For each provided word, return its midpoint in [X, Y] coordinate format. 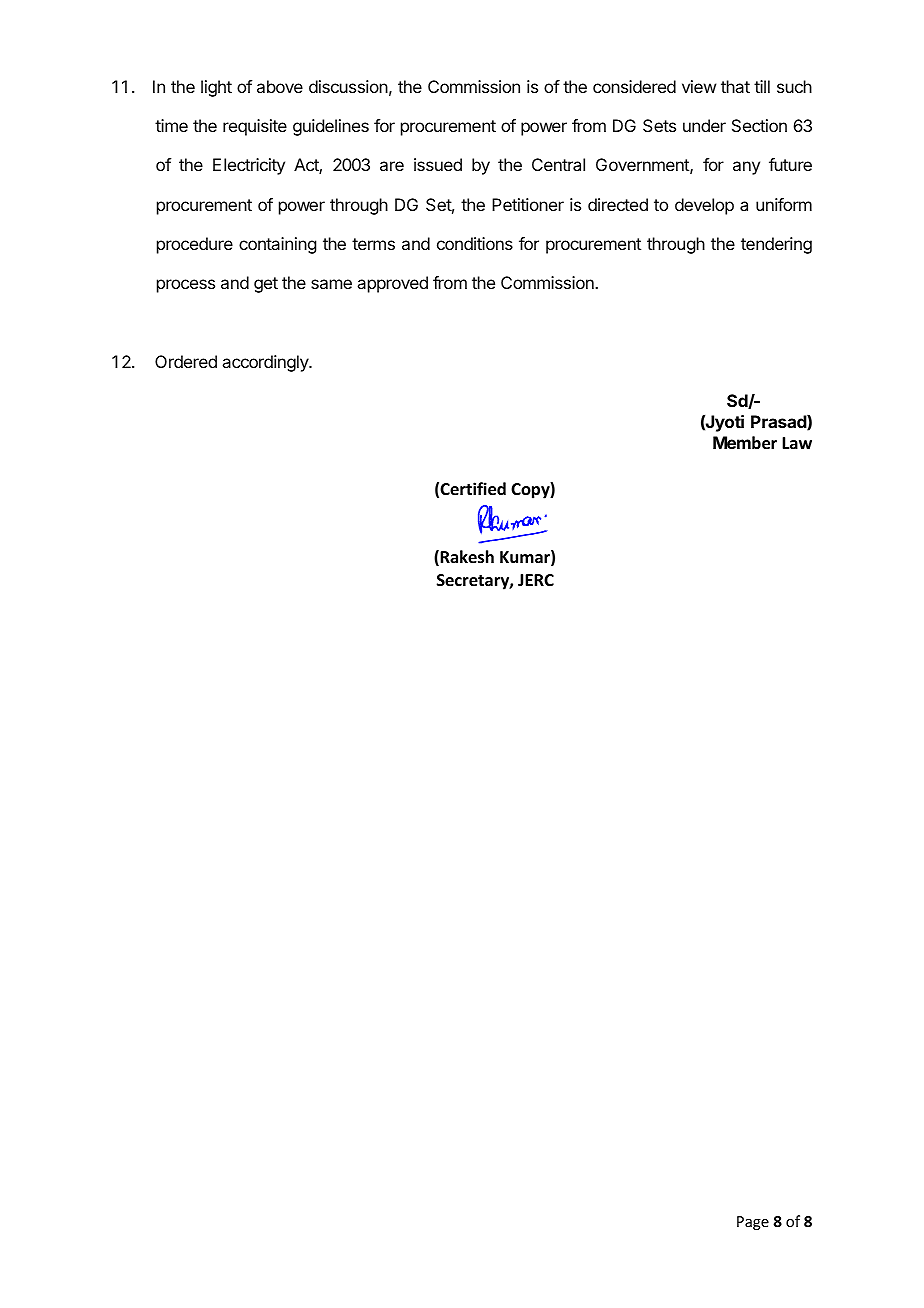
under [704, 125]
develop [704, 206]
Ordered [186, 361]
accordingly [266, 363]
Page [753, 1223]
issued [438, 164]
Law [797, 443]
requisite [255, 127]
